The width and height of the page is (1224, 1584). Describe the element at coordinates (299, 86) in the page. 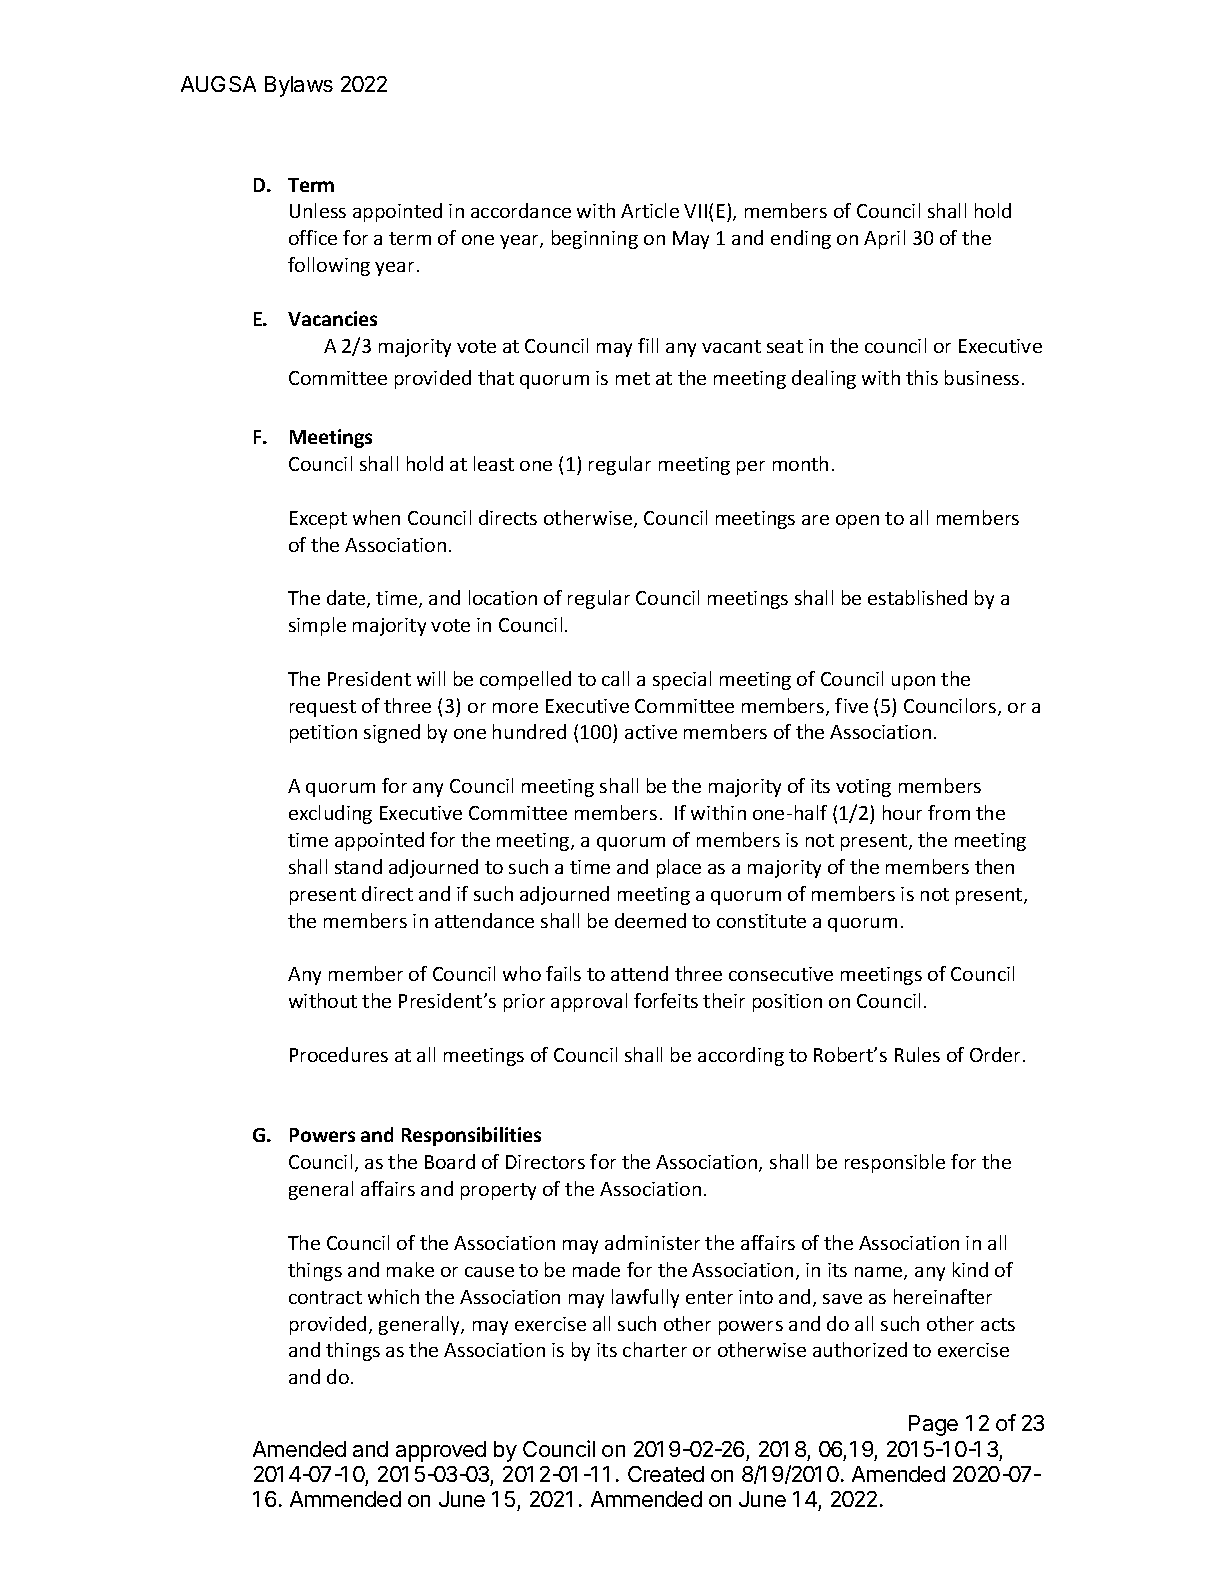

I see `Bylaws` at that location.
